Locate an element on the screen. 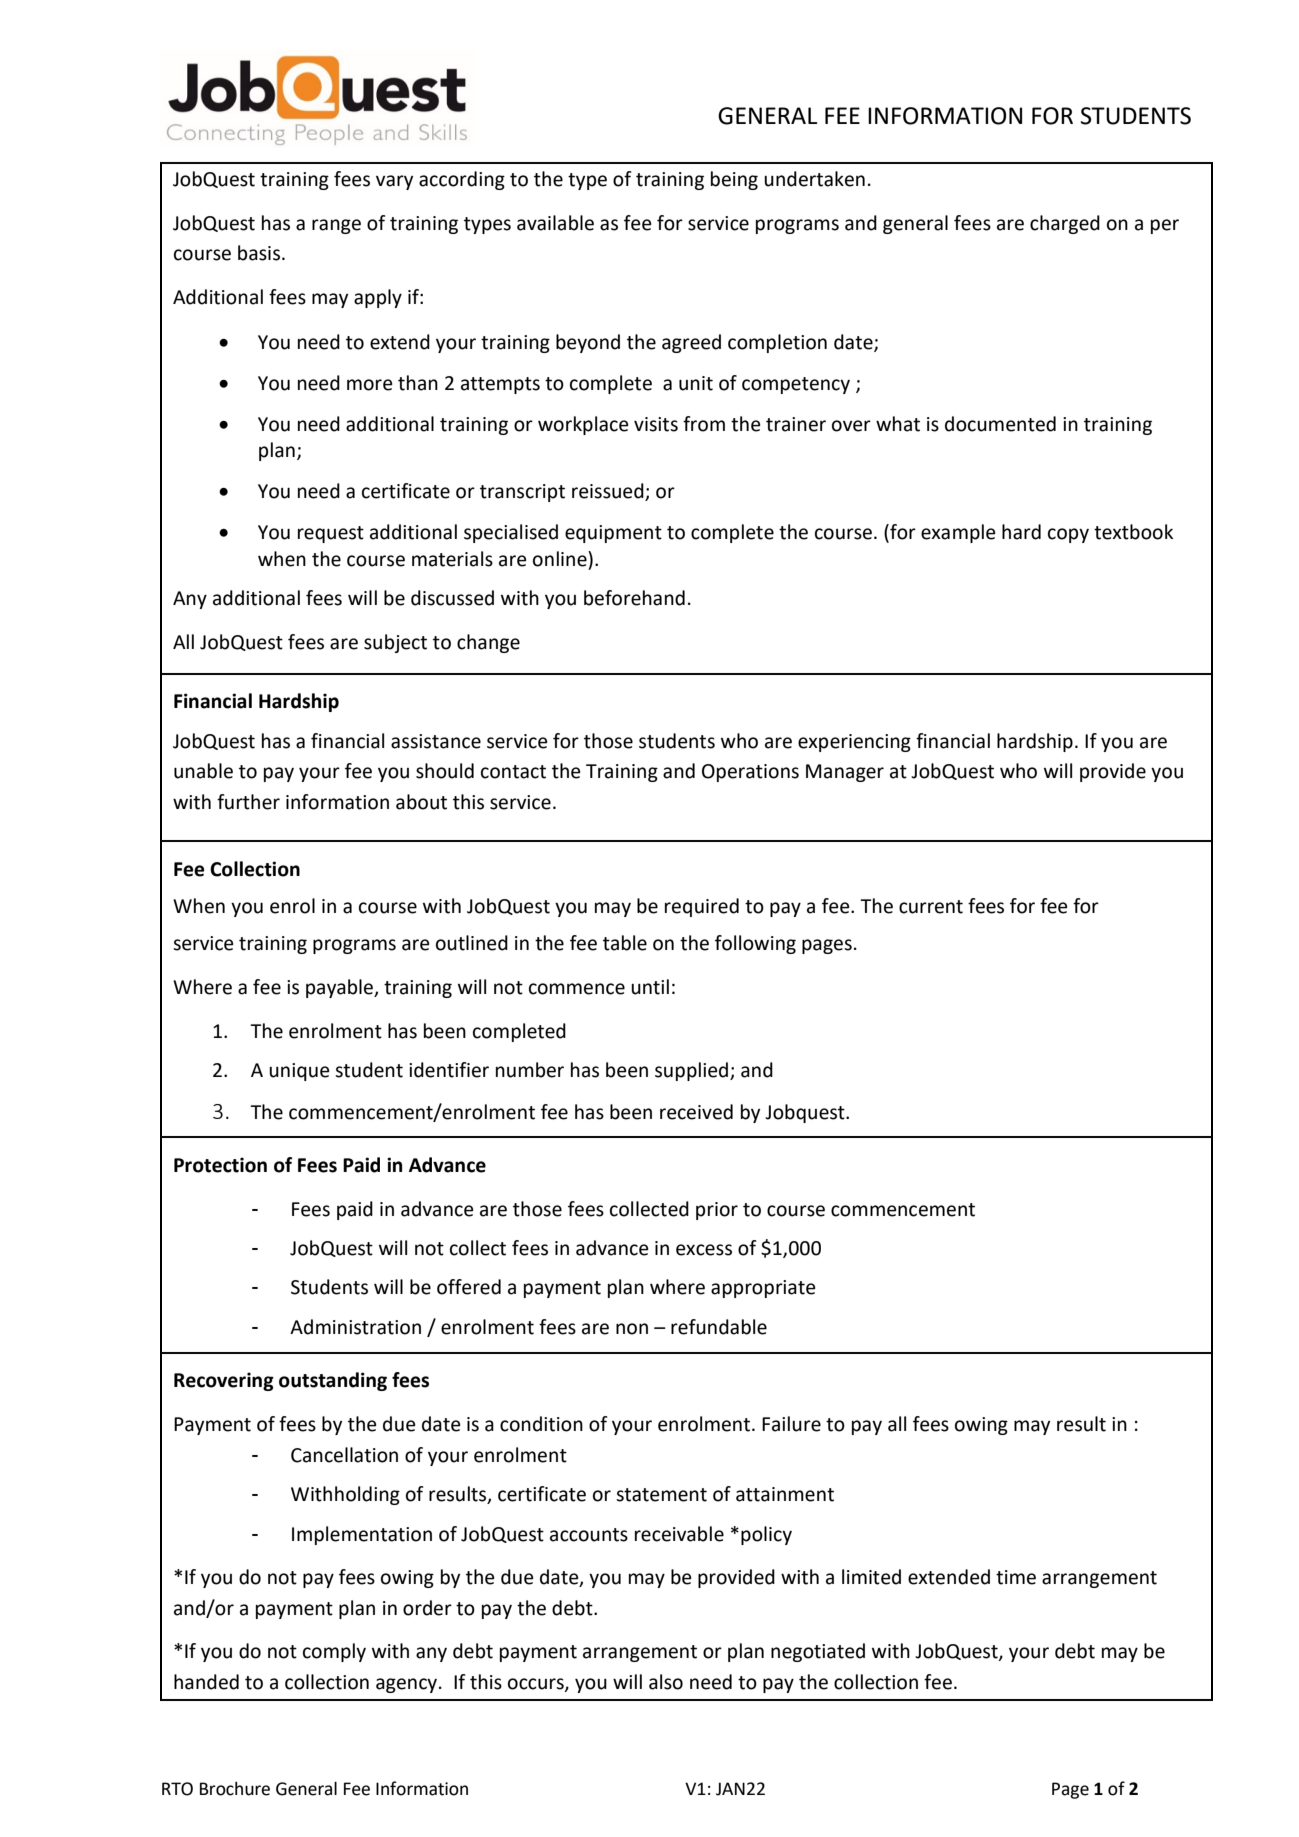  current is located at coordinates (931, 907).
